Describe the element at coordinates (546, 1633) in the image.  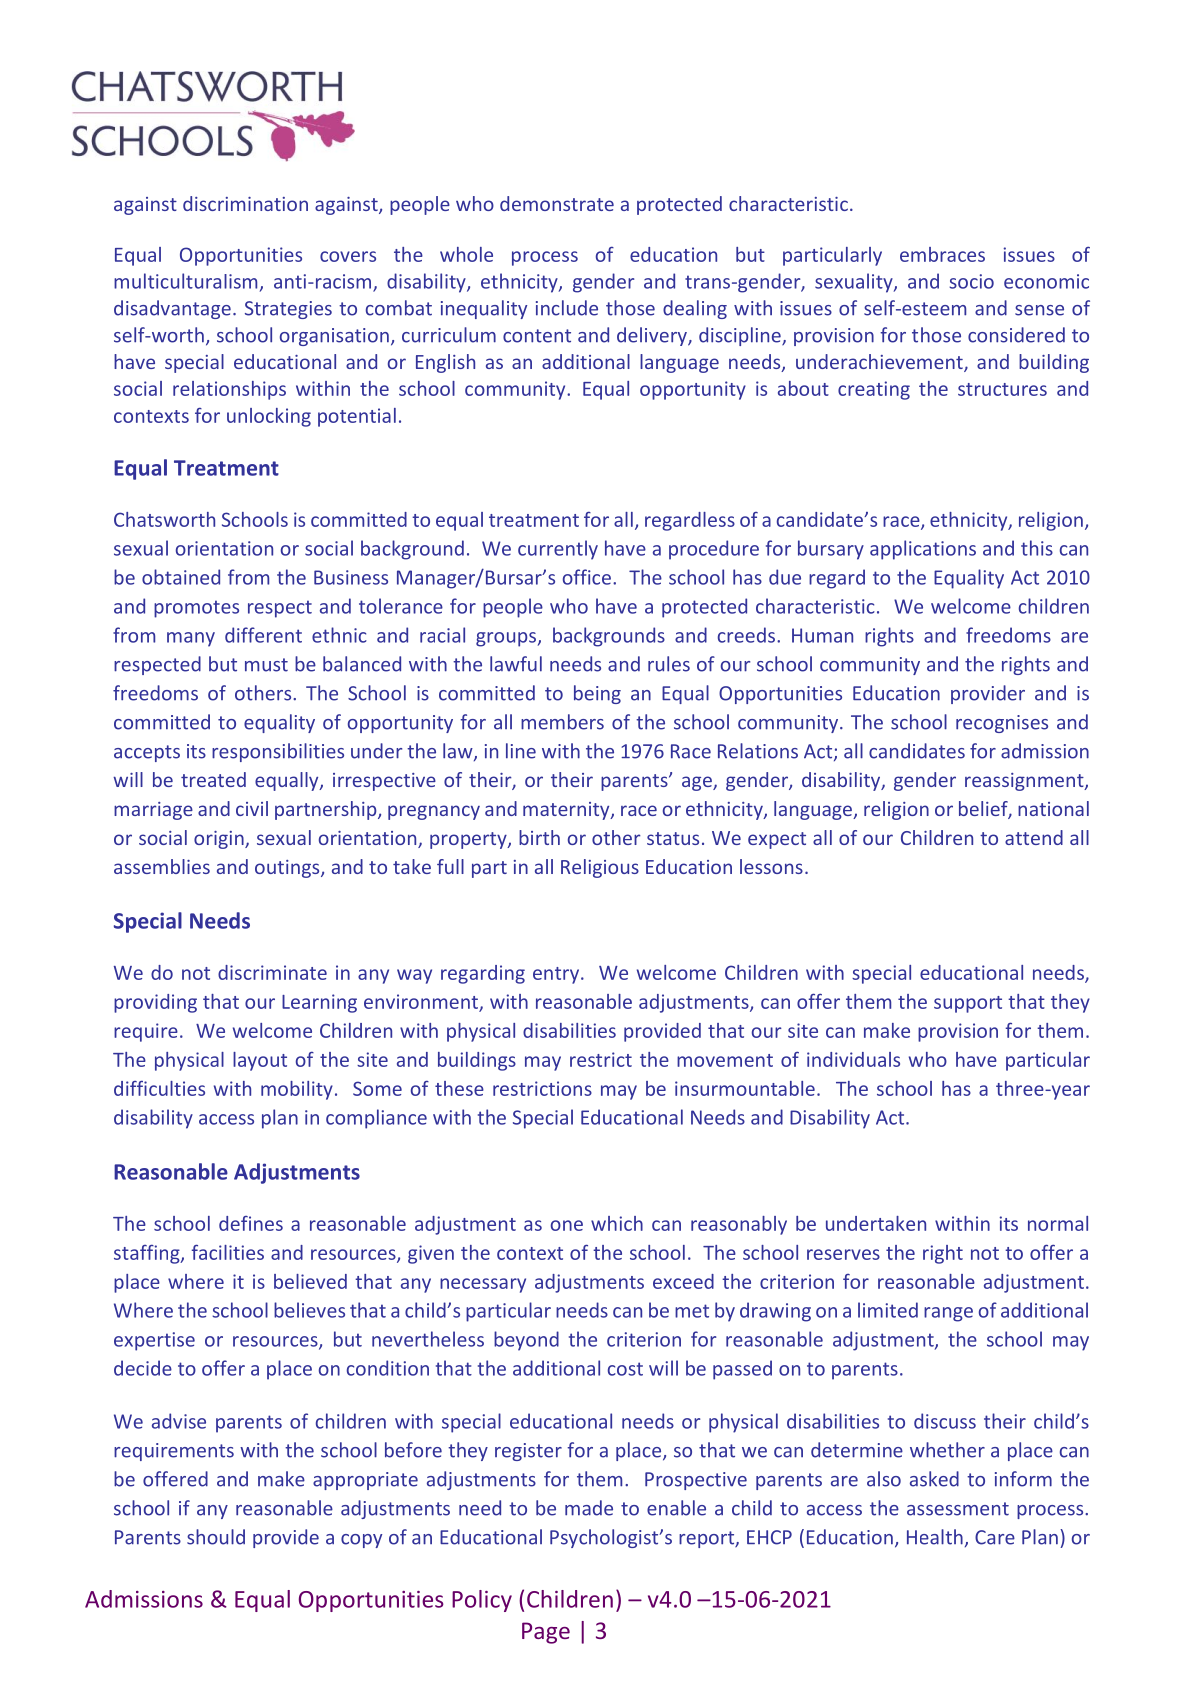
I see `Page` at that location.
